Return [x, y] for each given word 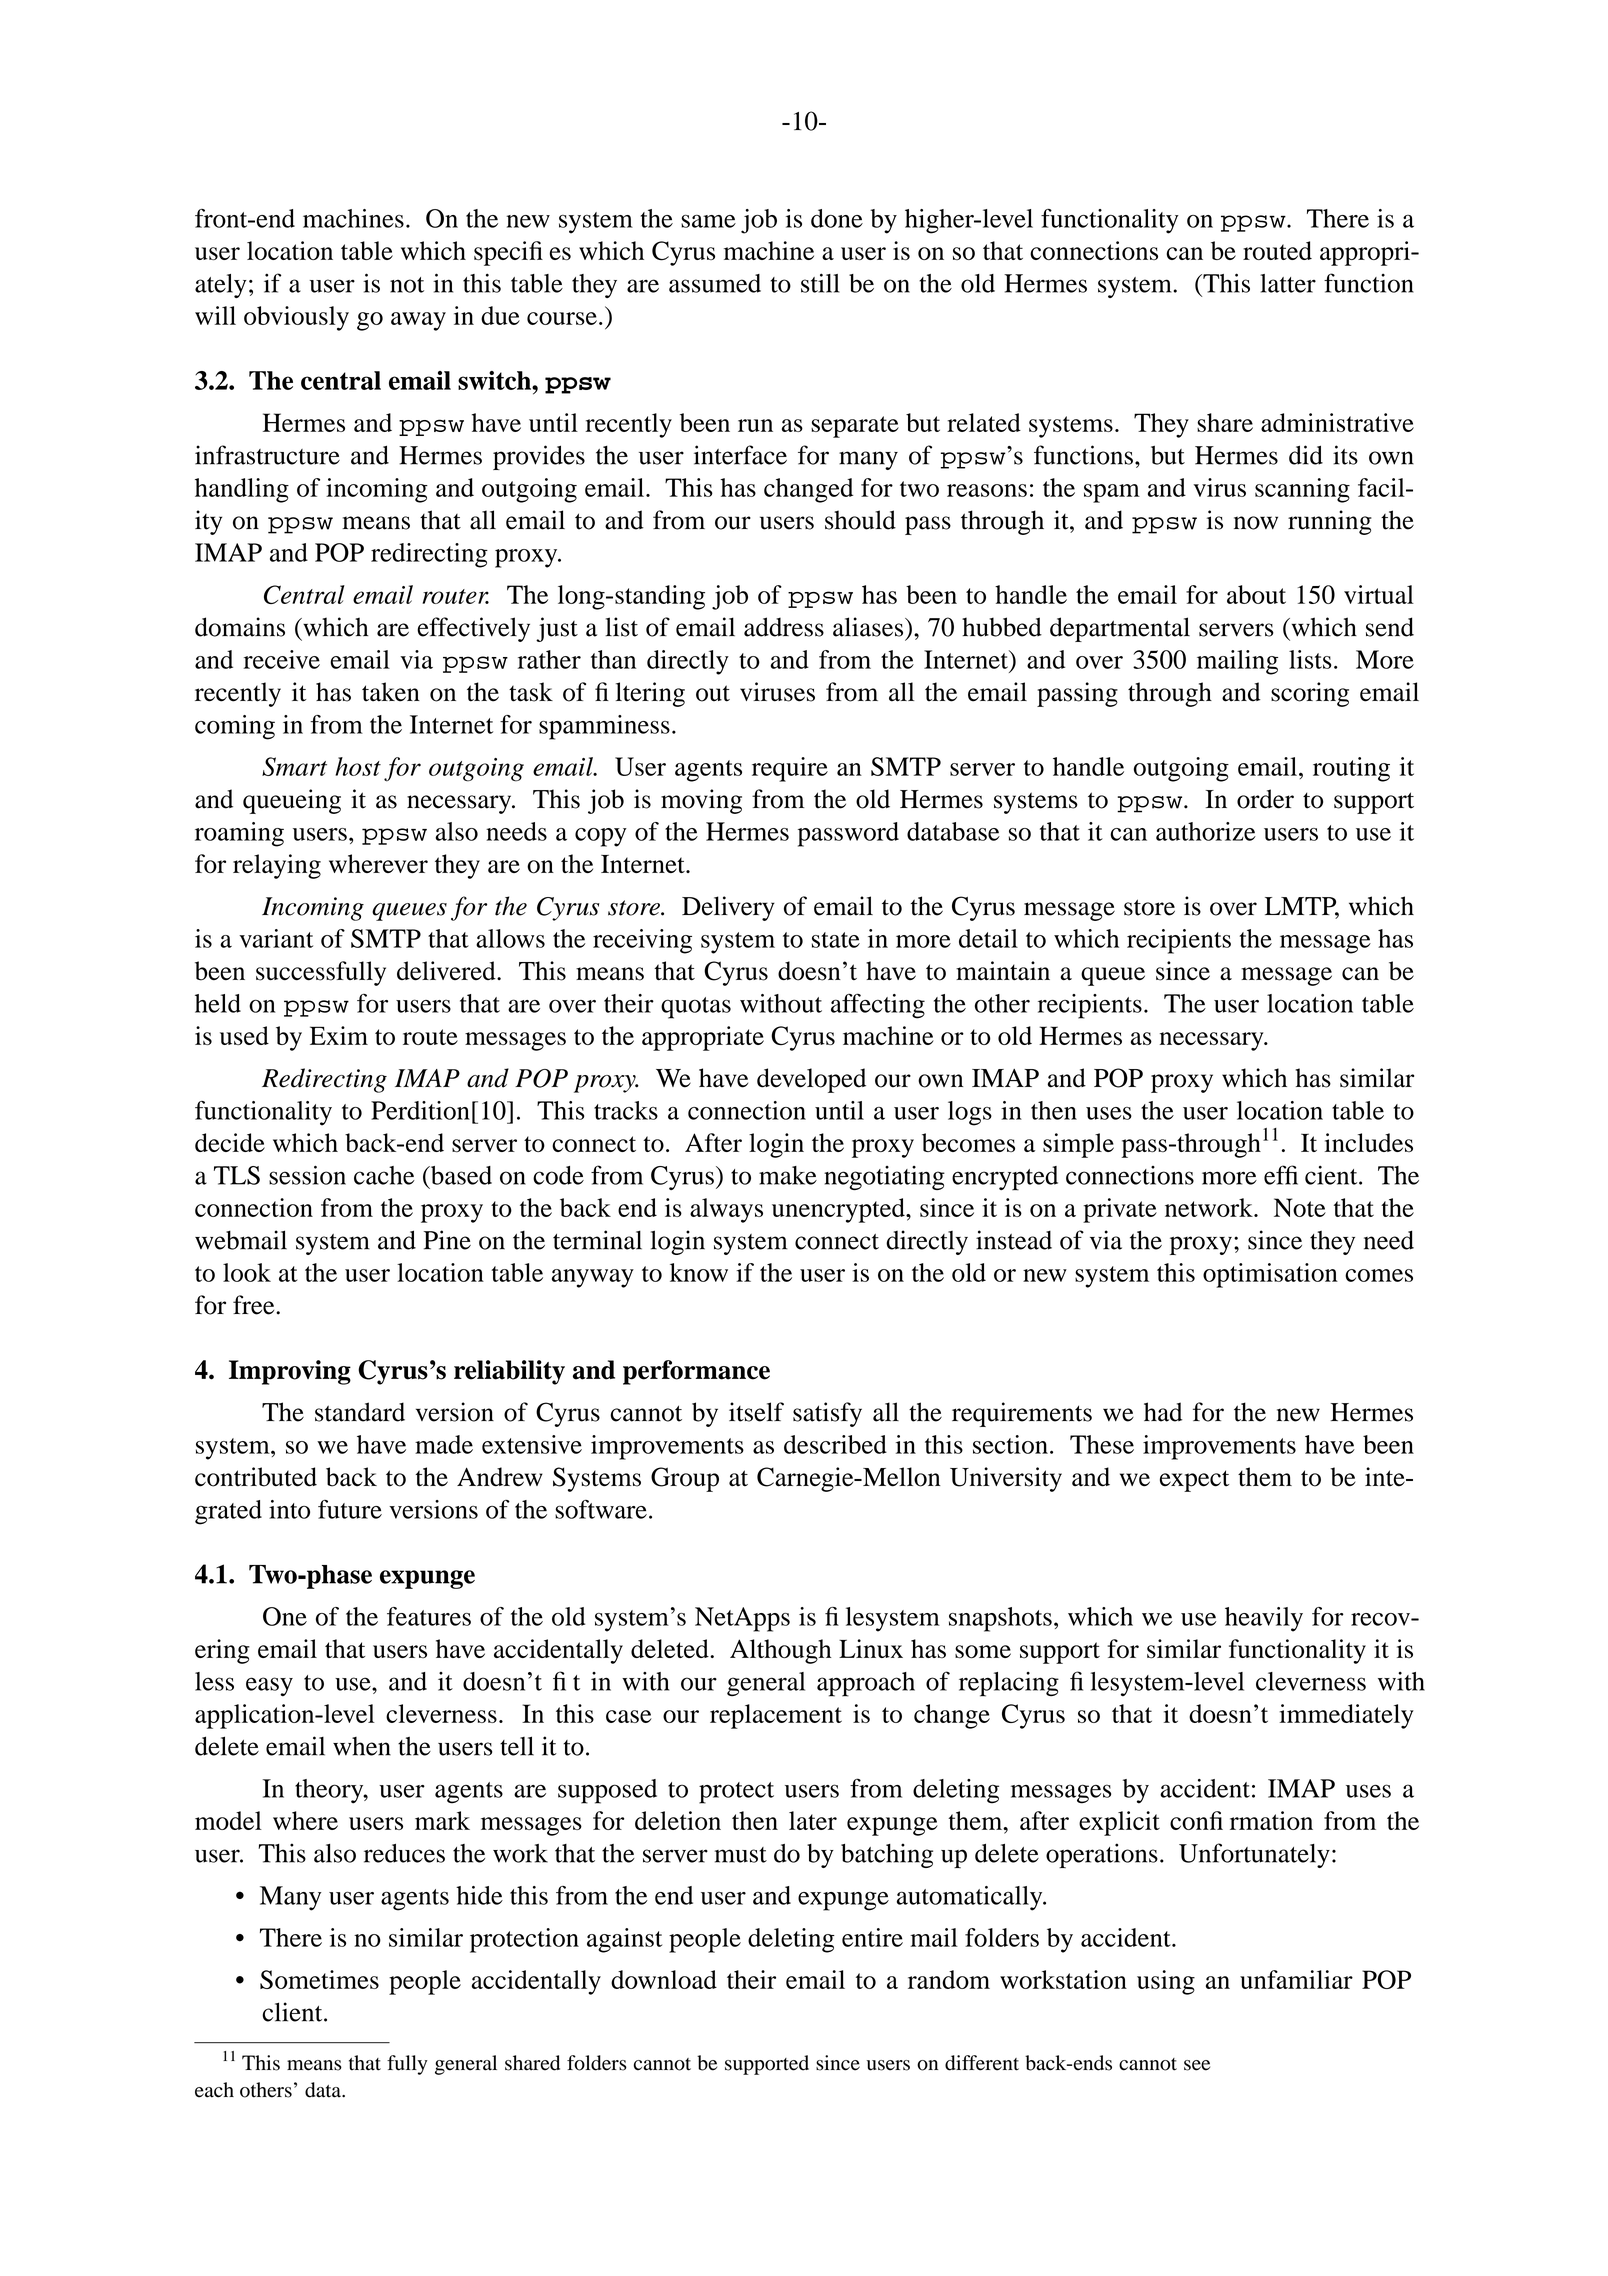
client [293, 2012]
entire [872, 1937]
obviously [296, 318]
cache [384, 1175]
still [820, 283]
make [788, 1175]
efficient [1312, 1175]
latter [1288, 283]
